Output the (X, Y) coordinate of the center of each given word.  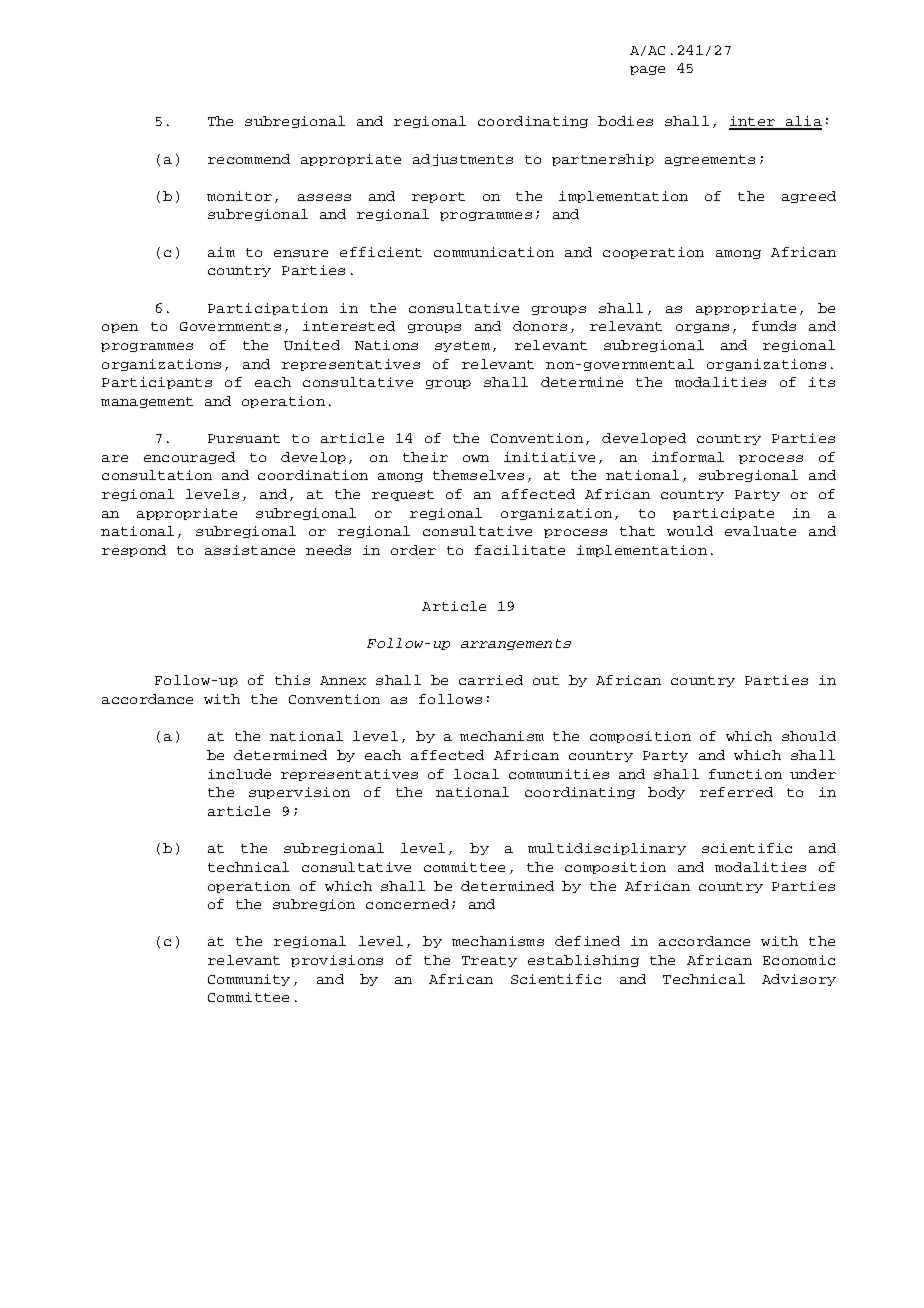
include (239, 774)
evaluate (760, 531)
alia (802, 122)
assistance (250, 550)
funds (774, 326)
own (476, 458)
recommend (249, 159)
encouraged (189, 458)
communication (494, 252)
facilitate (520, 550)
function (745, 774)
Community (249, 980)
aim (221, 252)
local (476, 774)
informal (688, 457)
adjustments (463, 160)
